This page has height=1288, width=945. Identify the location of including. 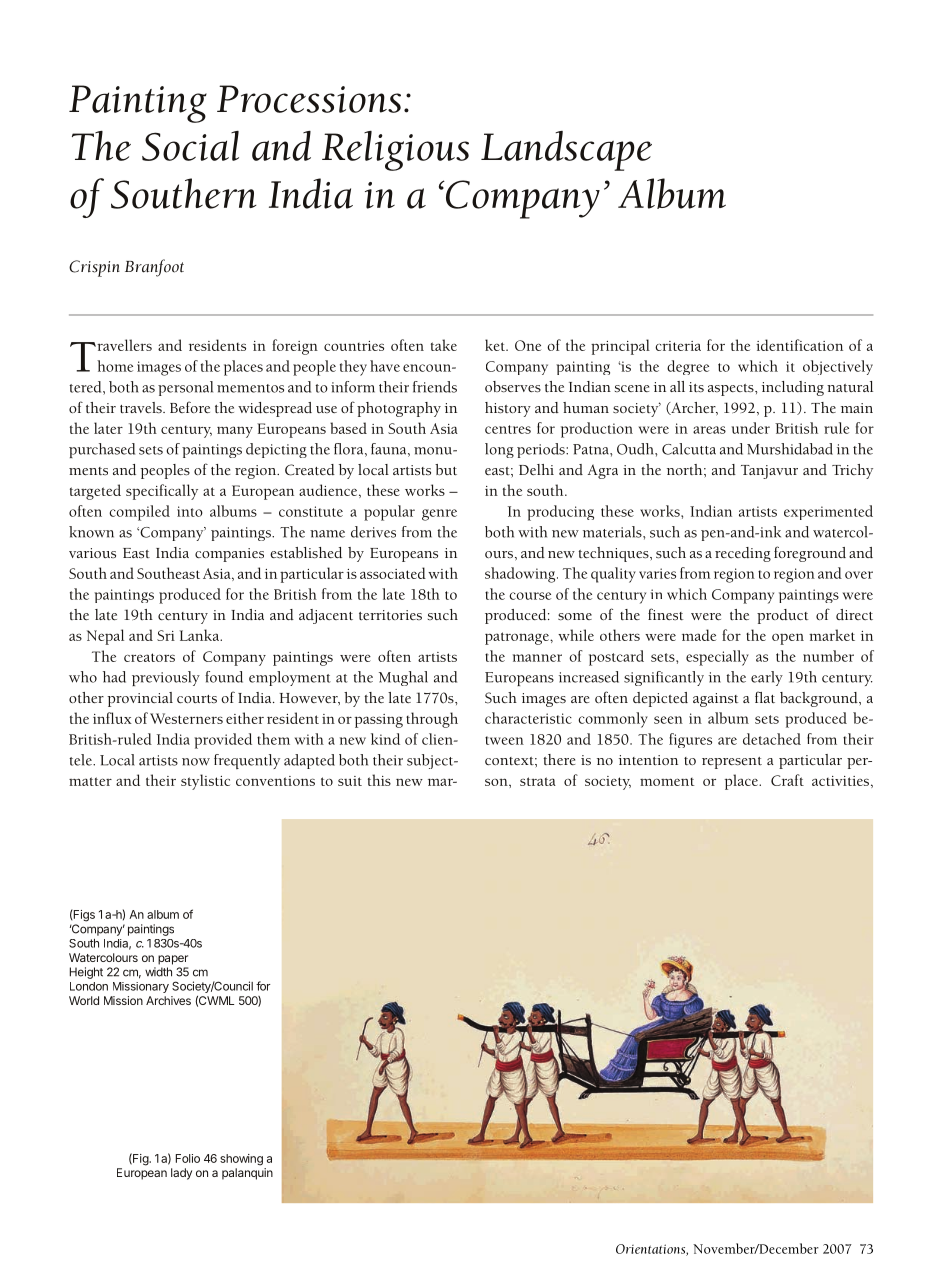
(793, 388).
